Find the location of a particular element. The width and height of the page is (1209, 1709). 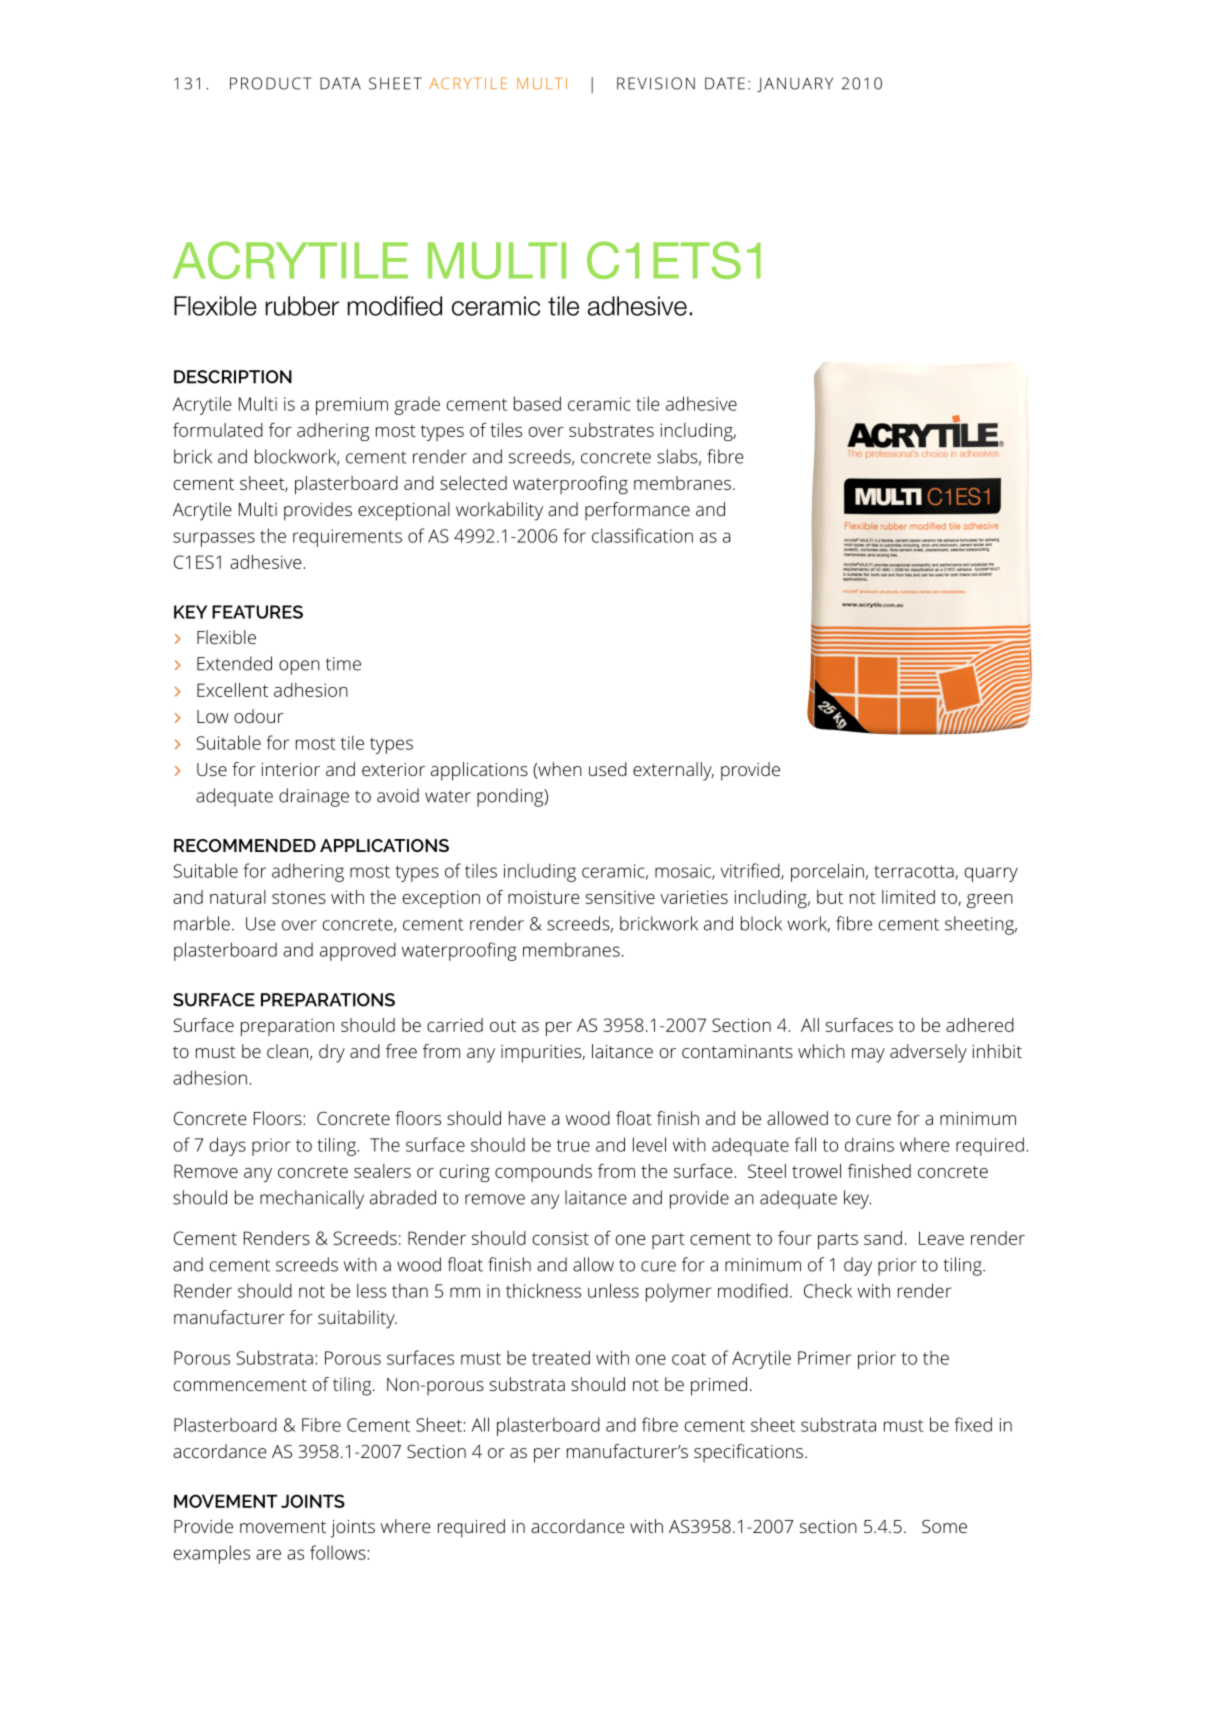

dry is located at coordinates (332, 1053).
